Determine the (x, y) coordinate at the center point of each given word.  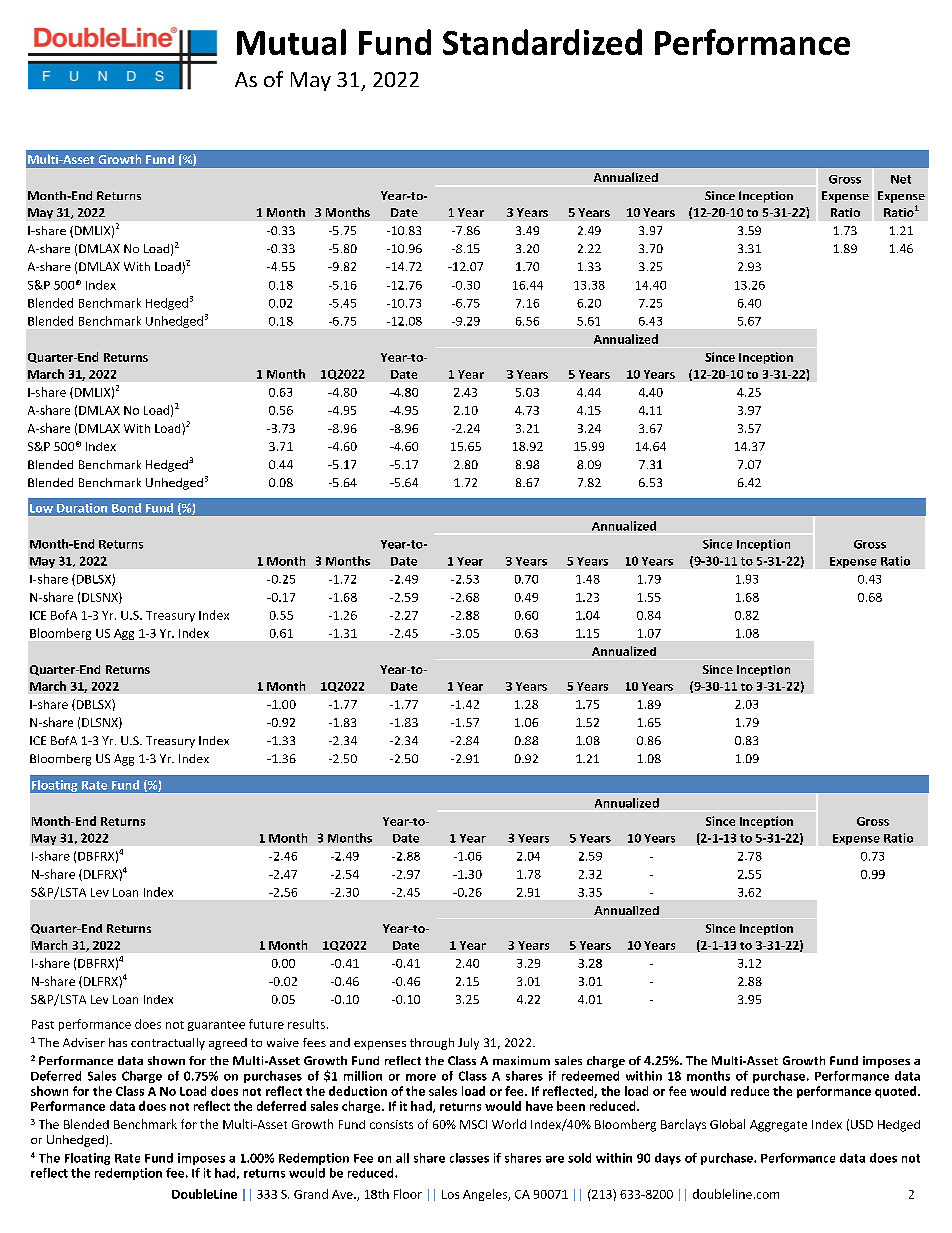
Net (901, 179)
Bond (126, 508)
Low (41, 508)
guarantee (216, 1026)
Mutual (291, 42)
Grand (311, 1194)
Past (43, 1024)
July (468, 1044)
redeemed (590, 1076)
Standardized (542, 42)
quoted (897, 1092)
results (306, 1024)
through (432, 1044)
